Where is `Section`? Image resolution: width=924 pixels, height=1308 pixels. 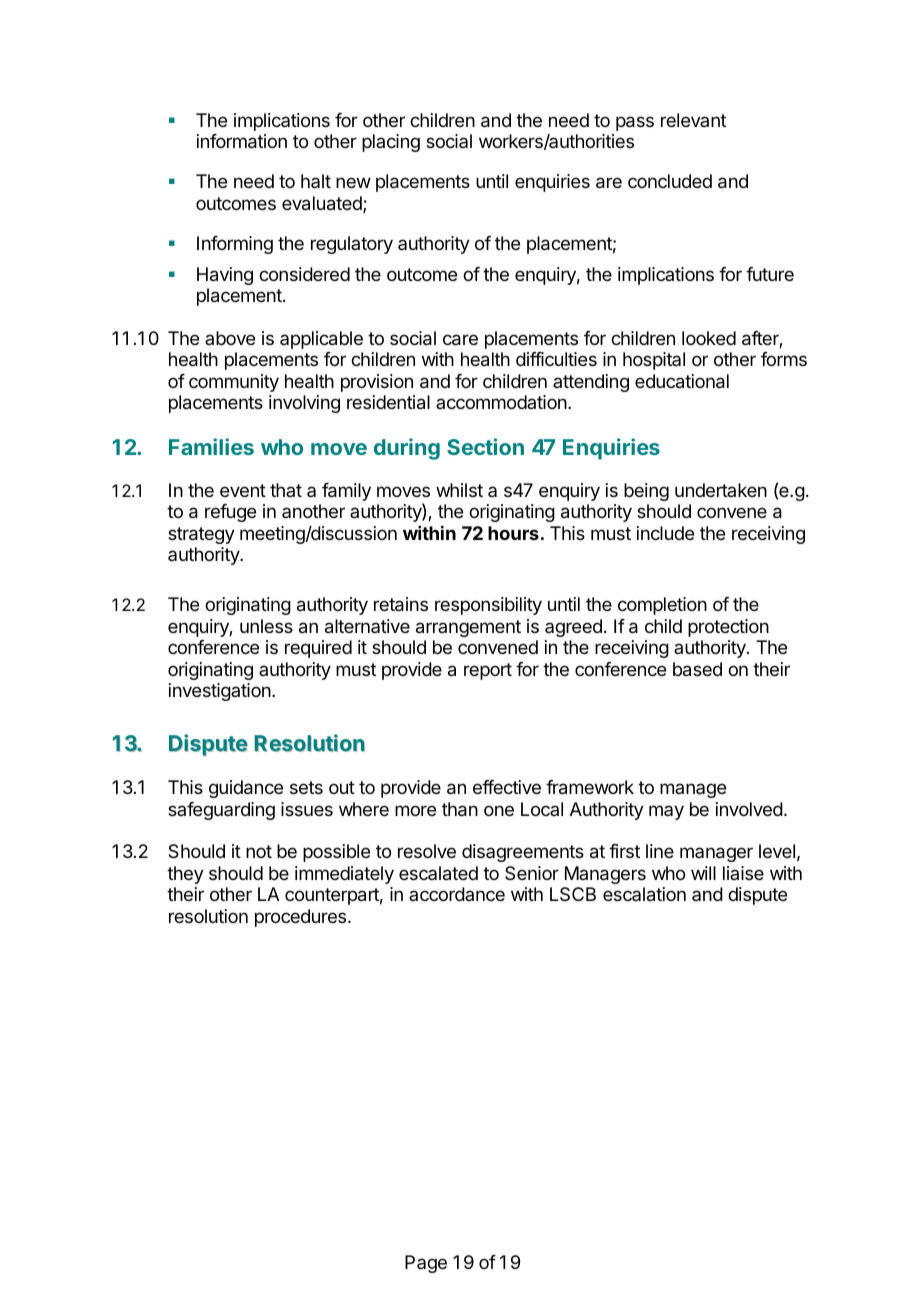
Section is located at coordinates (485, 446).
